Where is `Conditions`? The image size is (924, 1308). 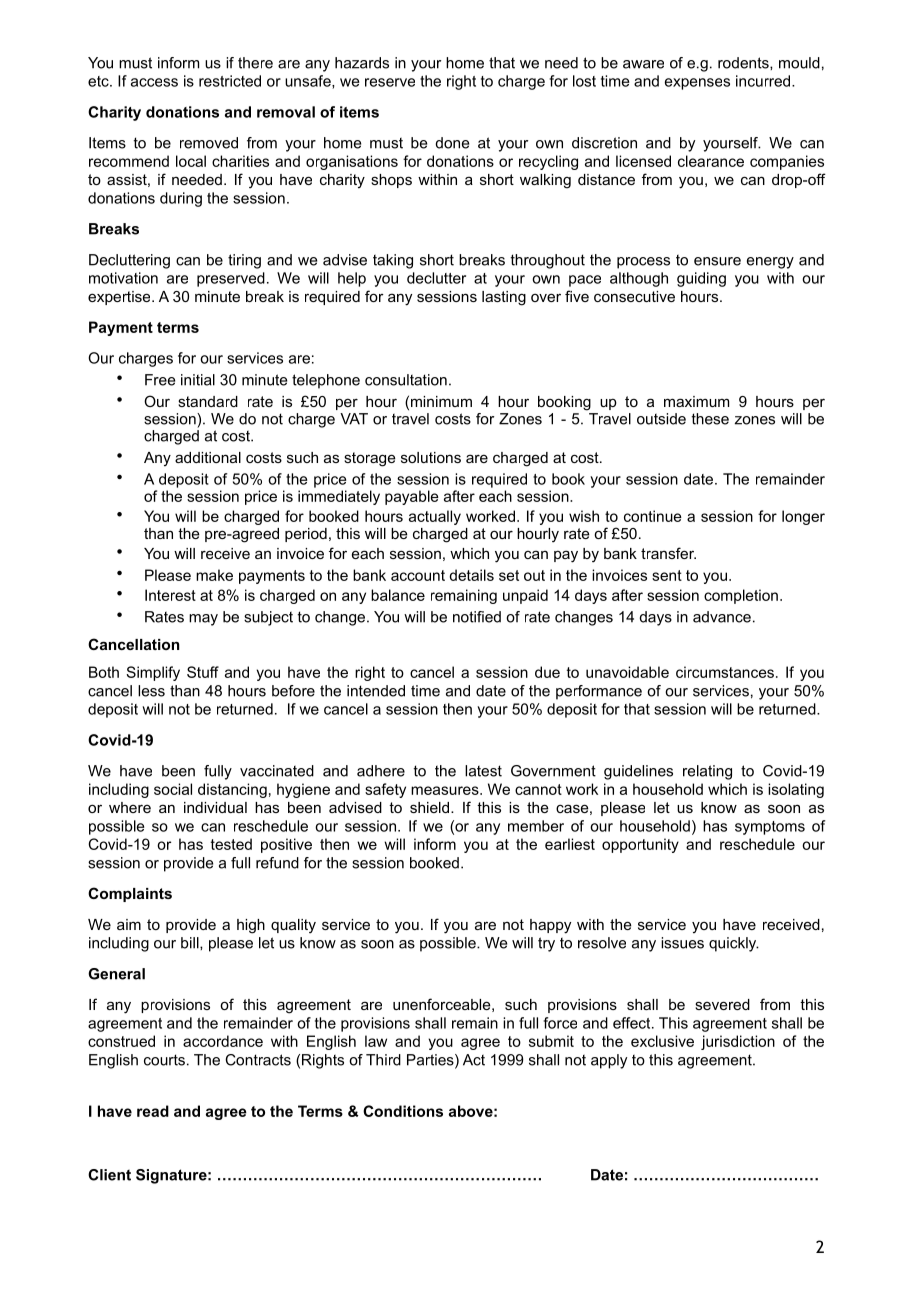
Conditions is located at coordinates (403, 1111).
